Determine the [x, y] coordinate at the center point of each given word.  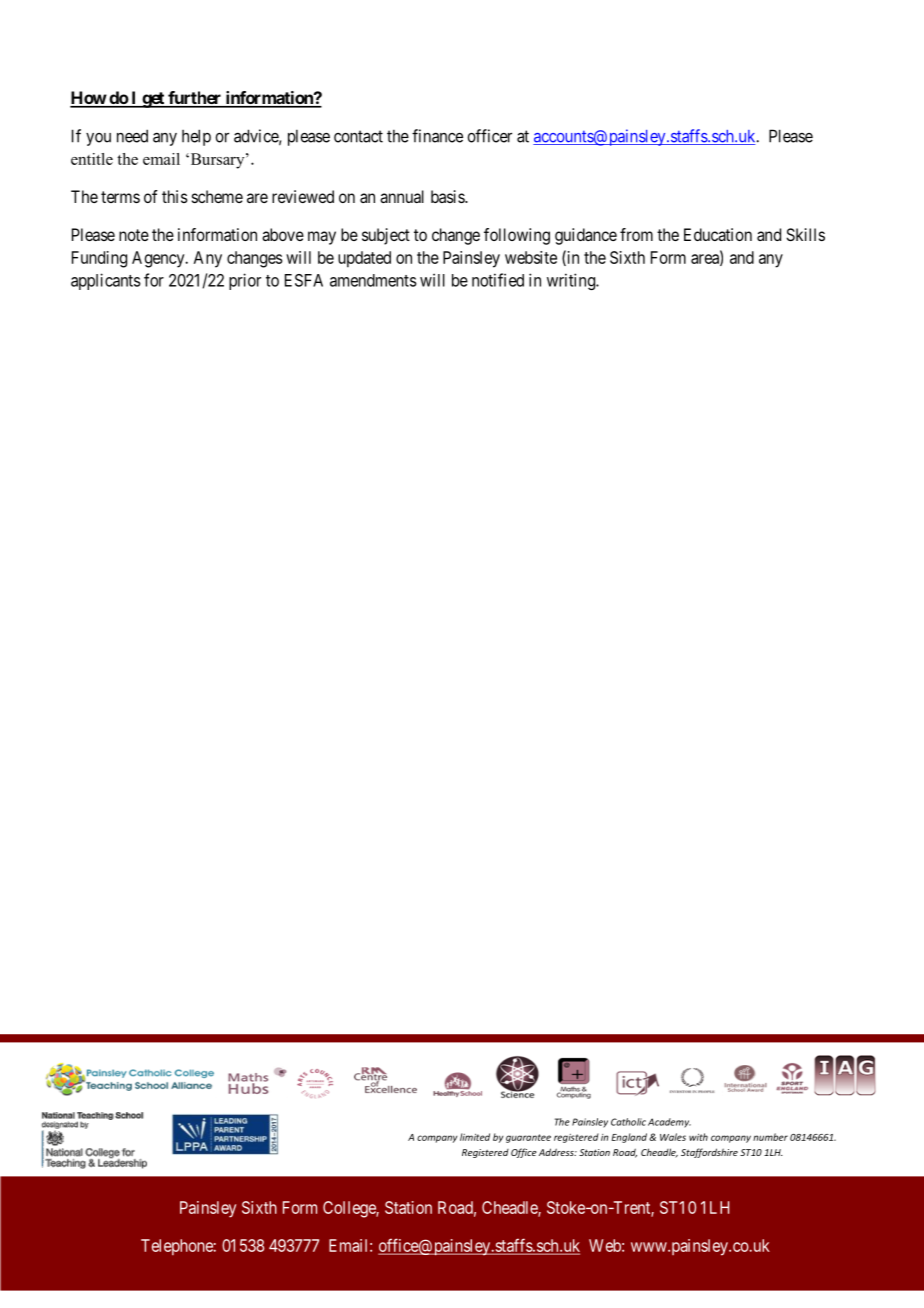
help [196, 137]
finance [437, 136]
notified [498, 280]
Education [718, 234]
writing [572, 281]
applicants [106, 281]
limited [475, 1137]
